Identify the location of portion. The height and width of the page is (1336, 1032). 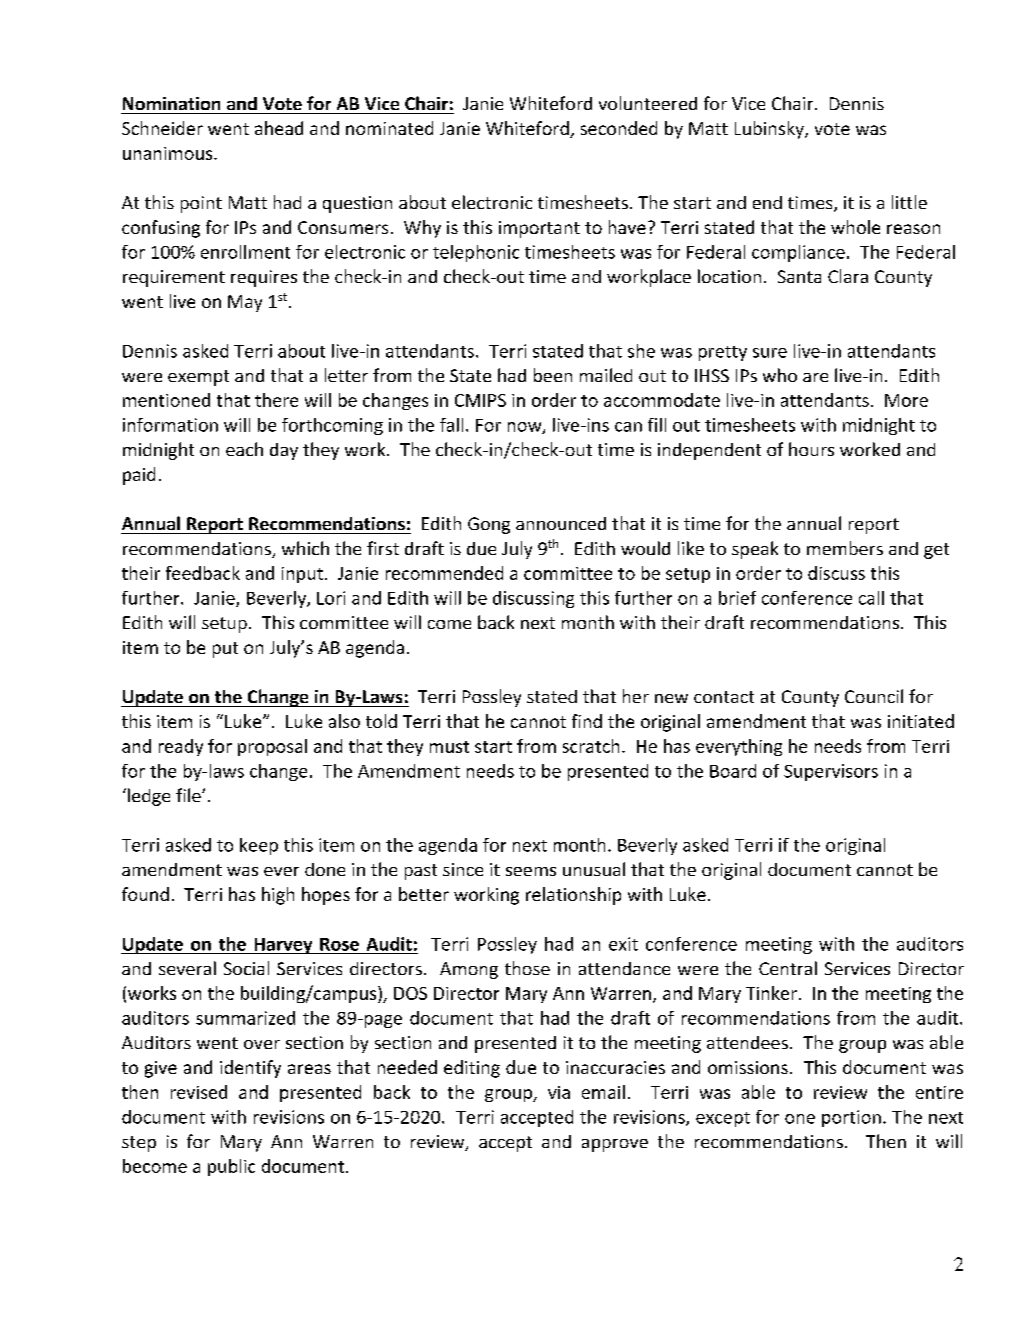
(851, 1118).
